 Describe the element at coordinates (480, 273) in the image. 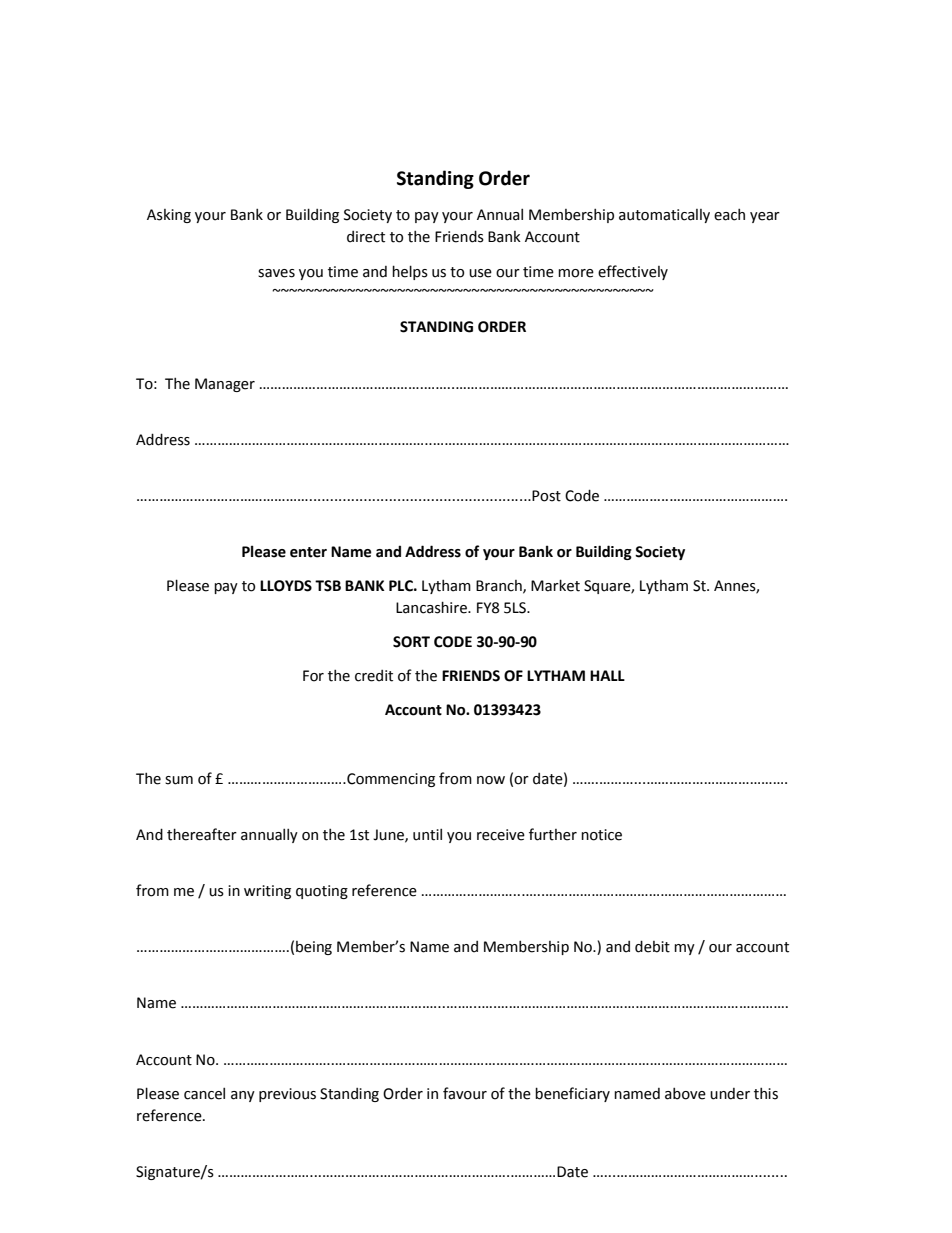

I see `use` at that location.
